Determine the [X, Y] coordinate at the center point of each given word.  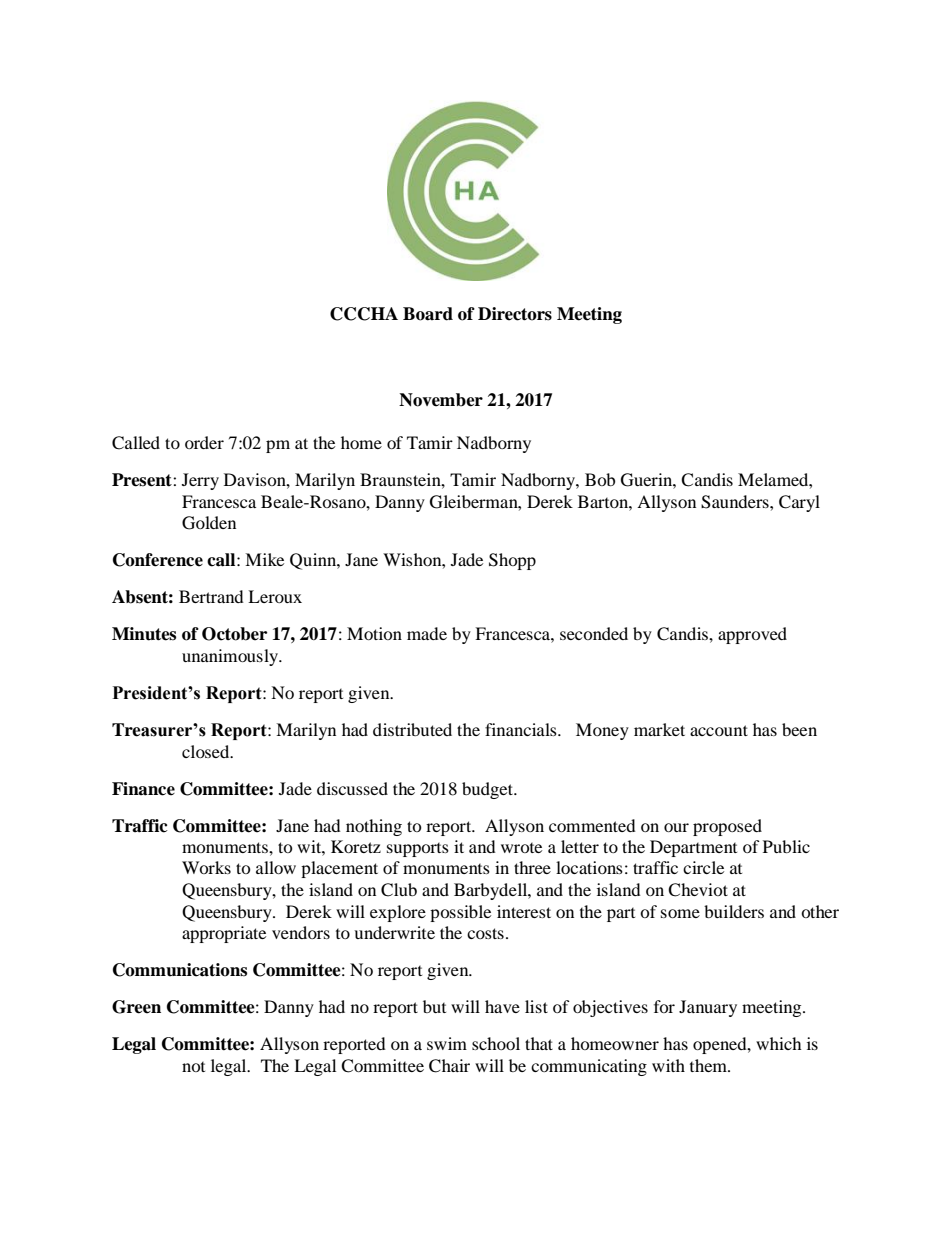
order [204, 442]
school [496, 1043]
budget [489, 790]
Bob [600, 479]
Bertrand [211, 596]
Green [136, 1007]
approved [752, 635]
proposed [727, 827]
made [427, 633]
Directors [515, 314]
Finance [143, 789]
